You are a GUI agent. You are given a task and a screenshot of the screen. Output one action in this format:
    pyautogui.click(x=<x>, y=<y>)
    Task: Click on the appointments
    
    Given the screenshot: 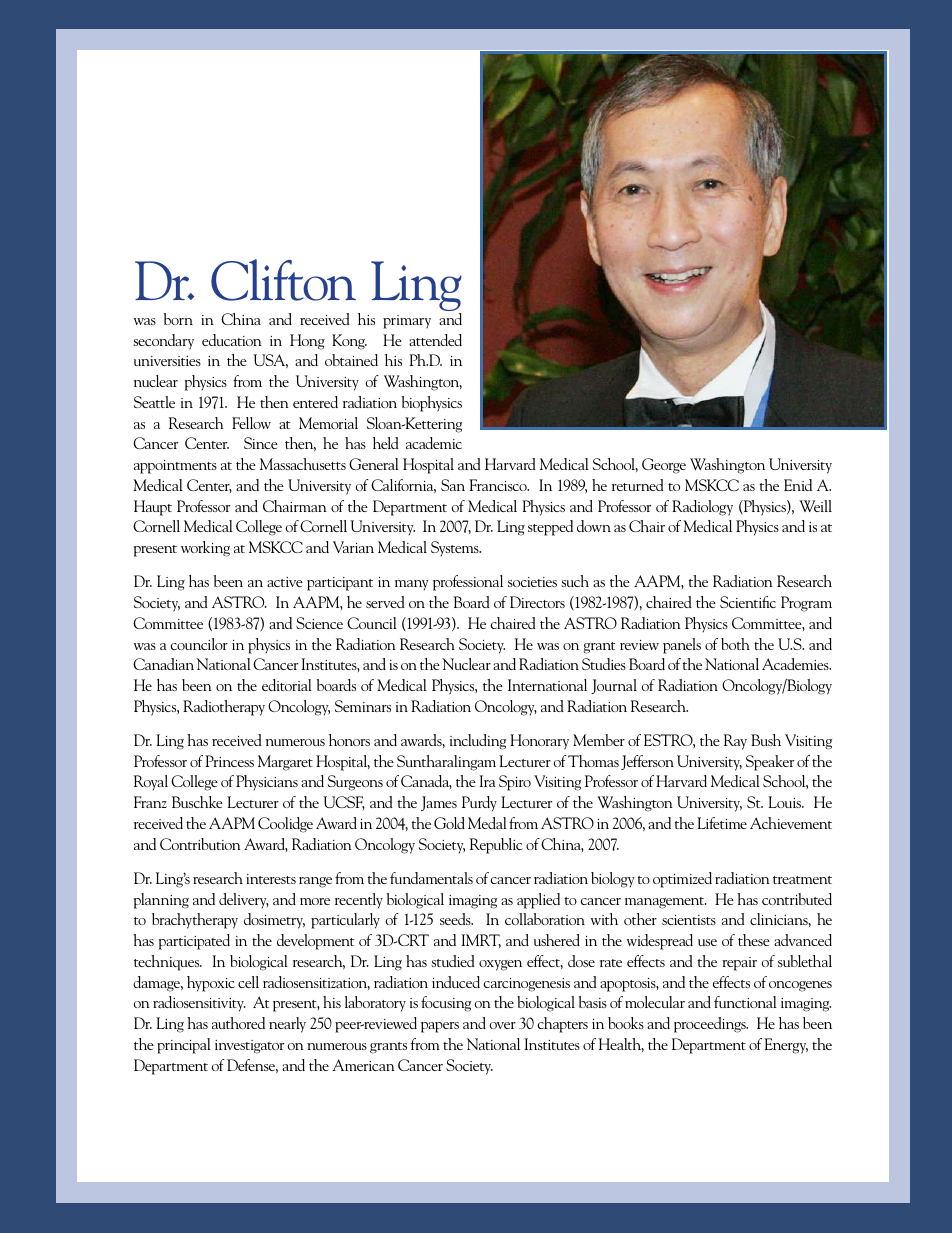 What is the action you would take?
    pyautogui.click(x=175, y=467)
